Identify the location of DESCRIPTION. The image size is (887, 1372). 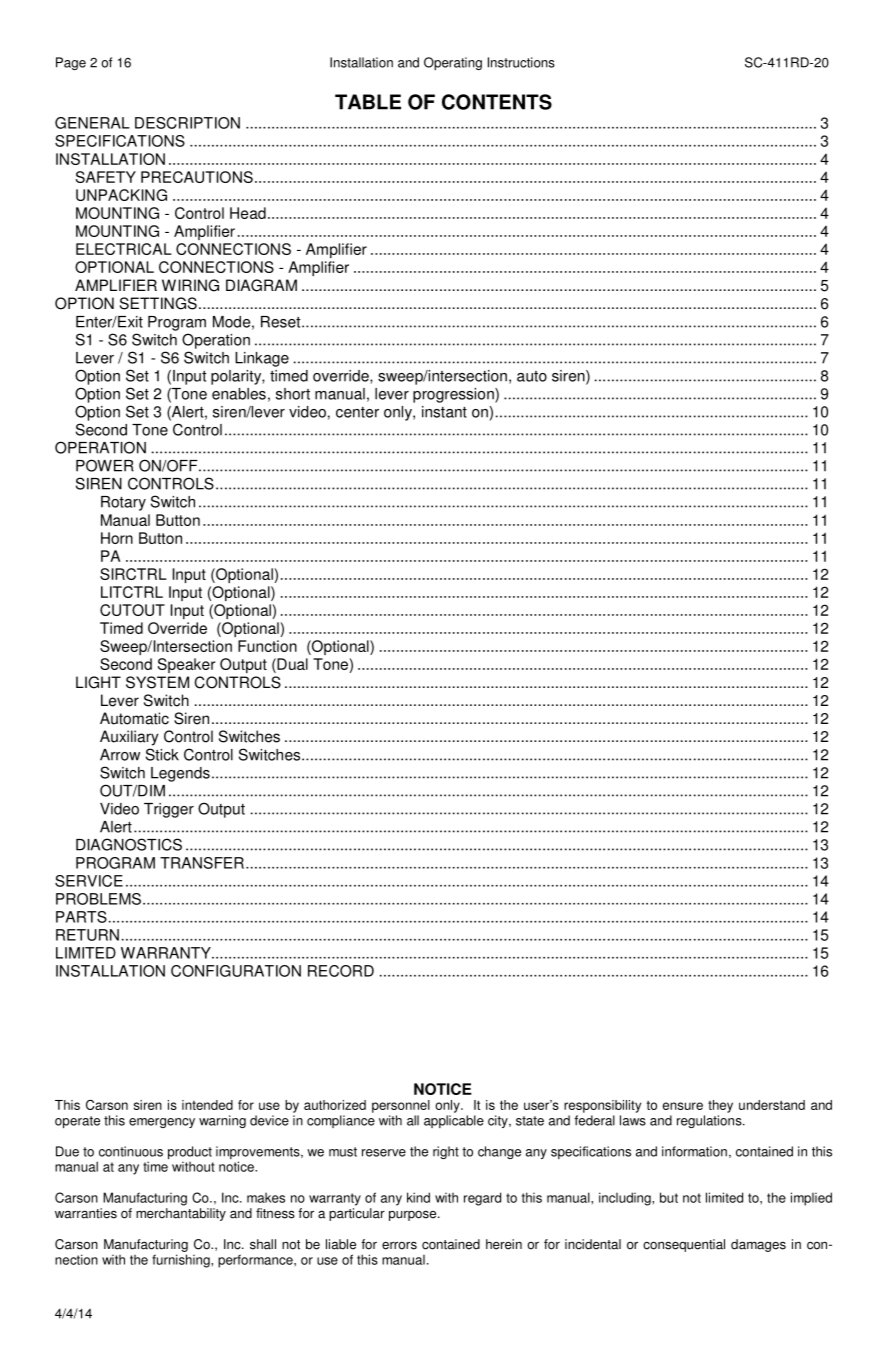
(187, 123).
